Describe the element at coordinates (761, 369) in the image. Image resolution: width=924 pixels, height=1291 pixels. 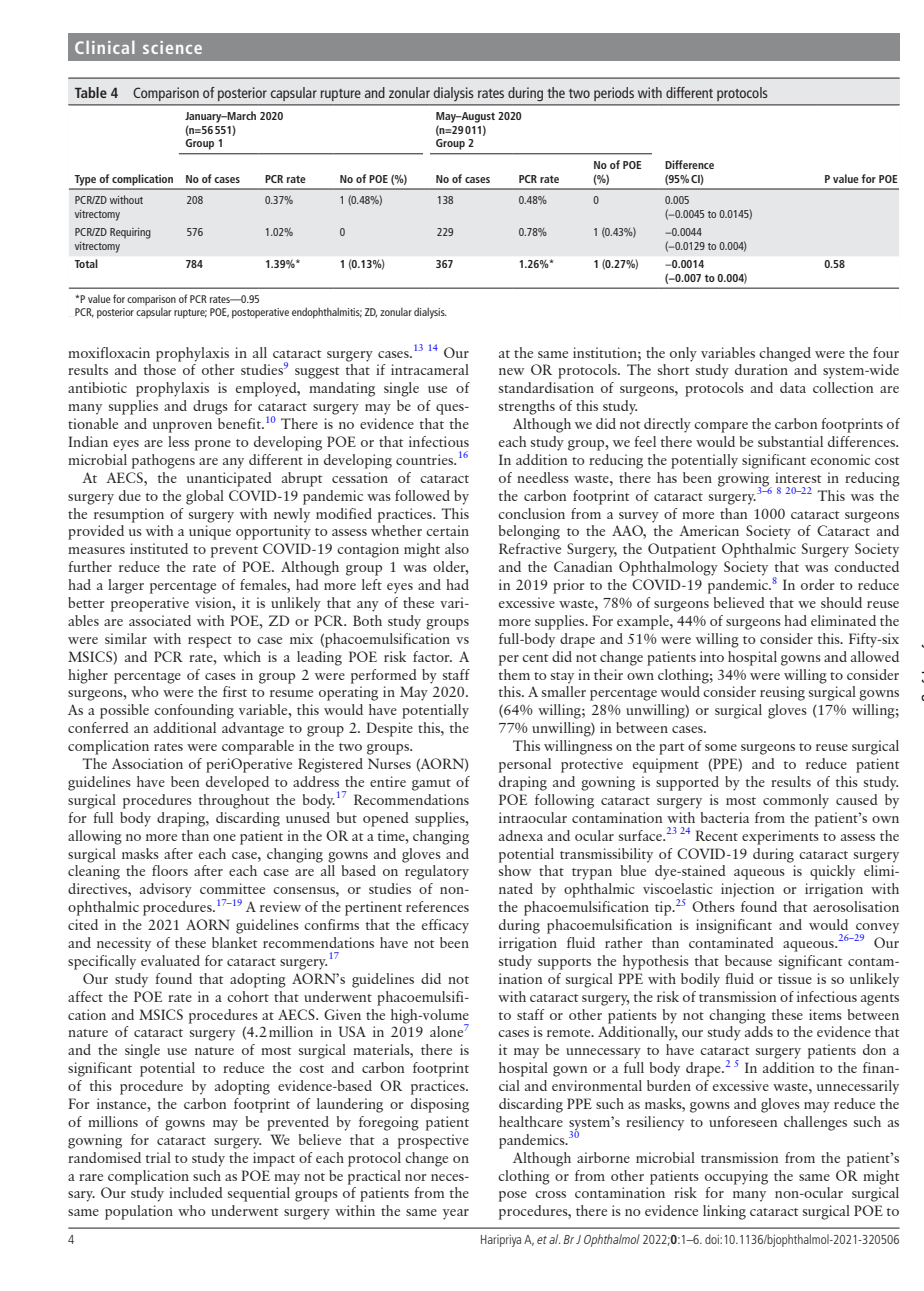
I see `duration` at that location.
